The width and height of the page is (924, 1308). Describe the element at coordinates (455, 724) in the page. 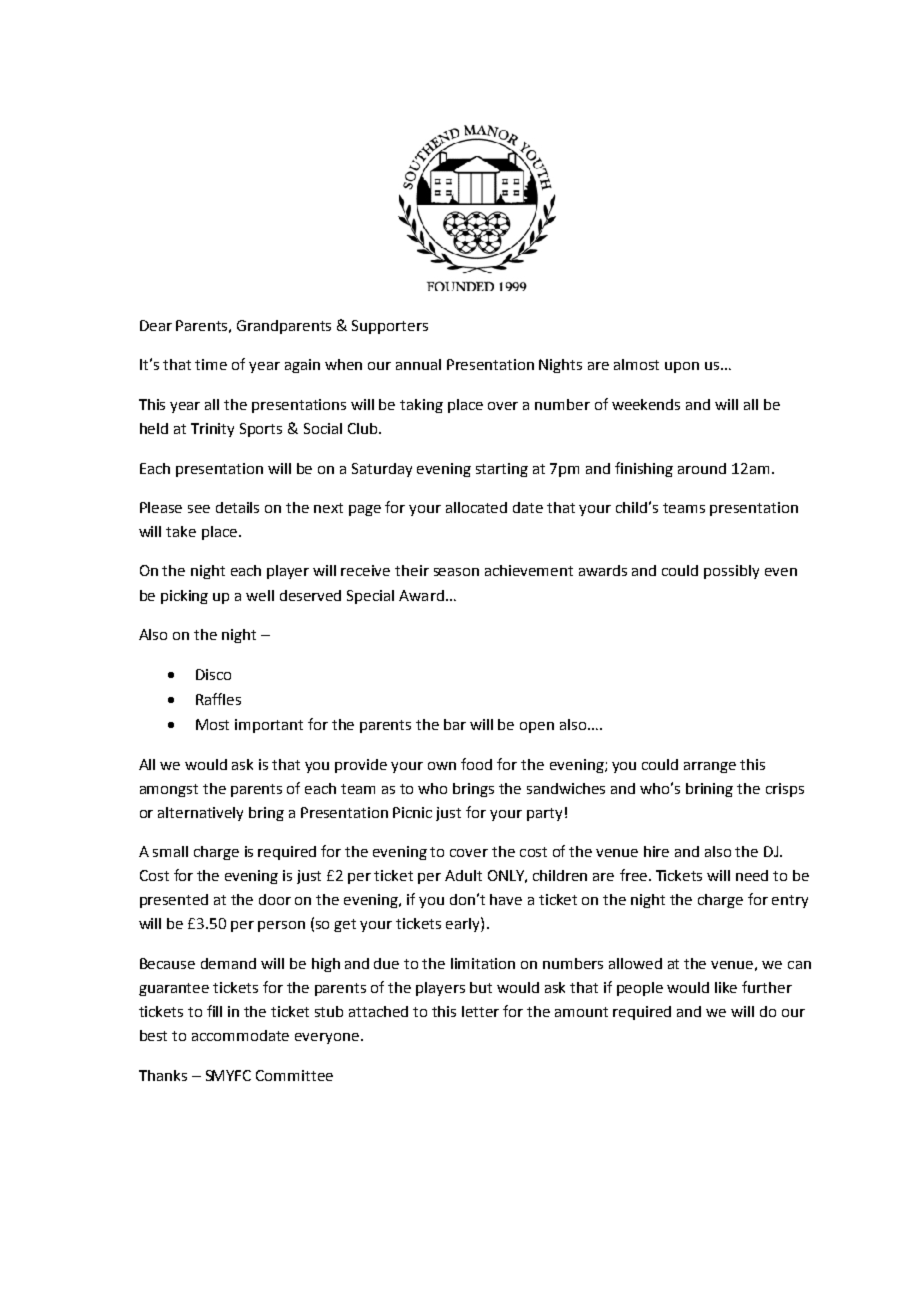

I see `bar` at that location.
